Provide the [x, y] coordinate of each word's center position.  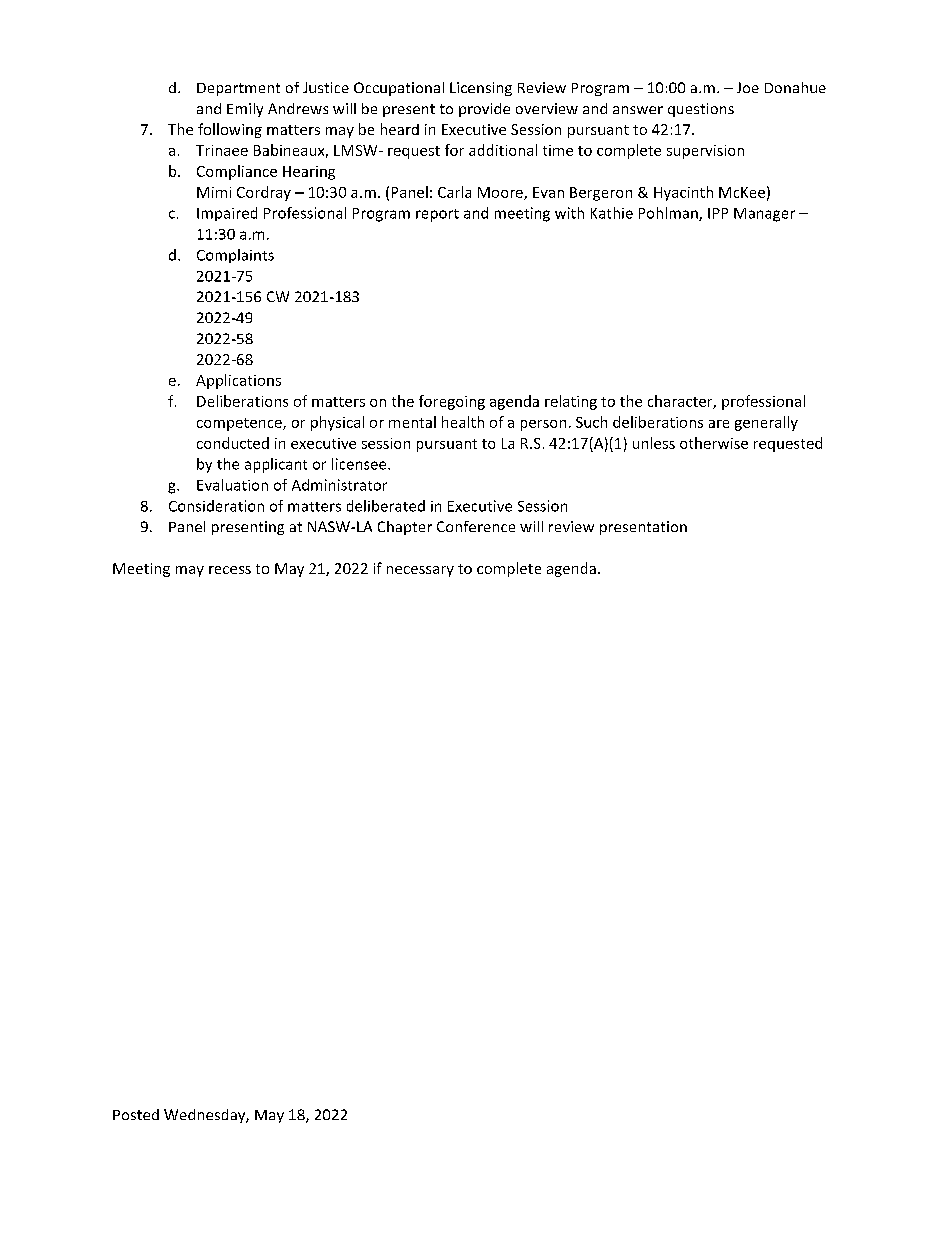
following [230, 130]
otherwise [714, 443]
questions [701, 110]
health [463, 422]
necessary [420, 571]
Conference [476, 526]
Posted [136, 1114]
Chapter [405, 528]
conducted [233, 443]
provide [484, 110]
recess [230, 570]
